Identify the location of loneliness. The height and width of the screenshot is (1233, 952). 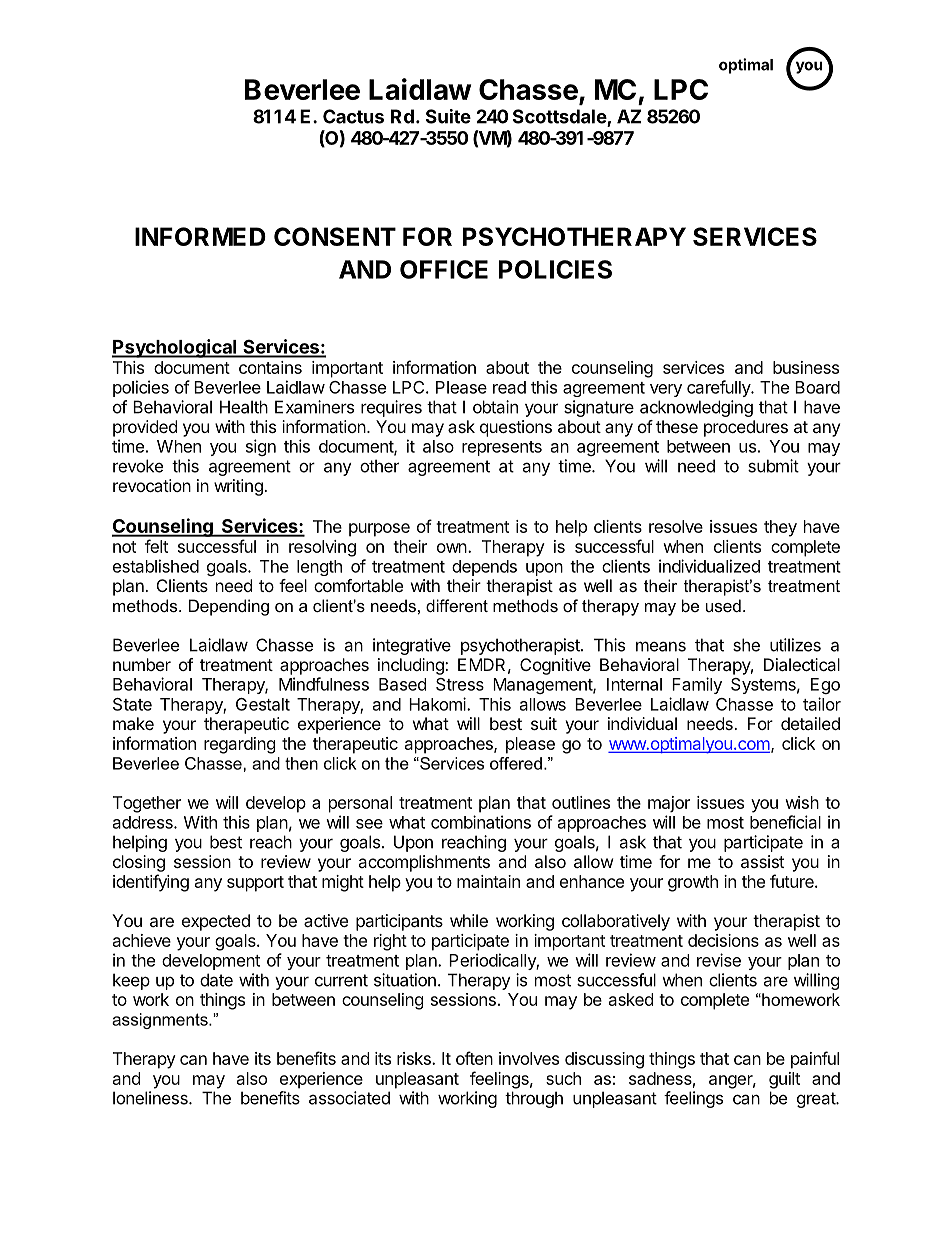
(151, 1098).
